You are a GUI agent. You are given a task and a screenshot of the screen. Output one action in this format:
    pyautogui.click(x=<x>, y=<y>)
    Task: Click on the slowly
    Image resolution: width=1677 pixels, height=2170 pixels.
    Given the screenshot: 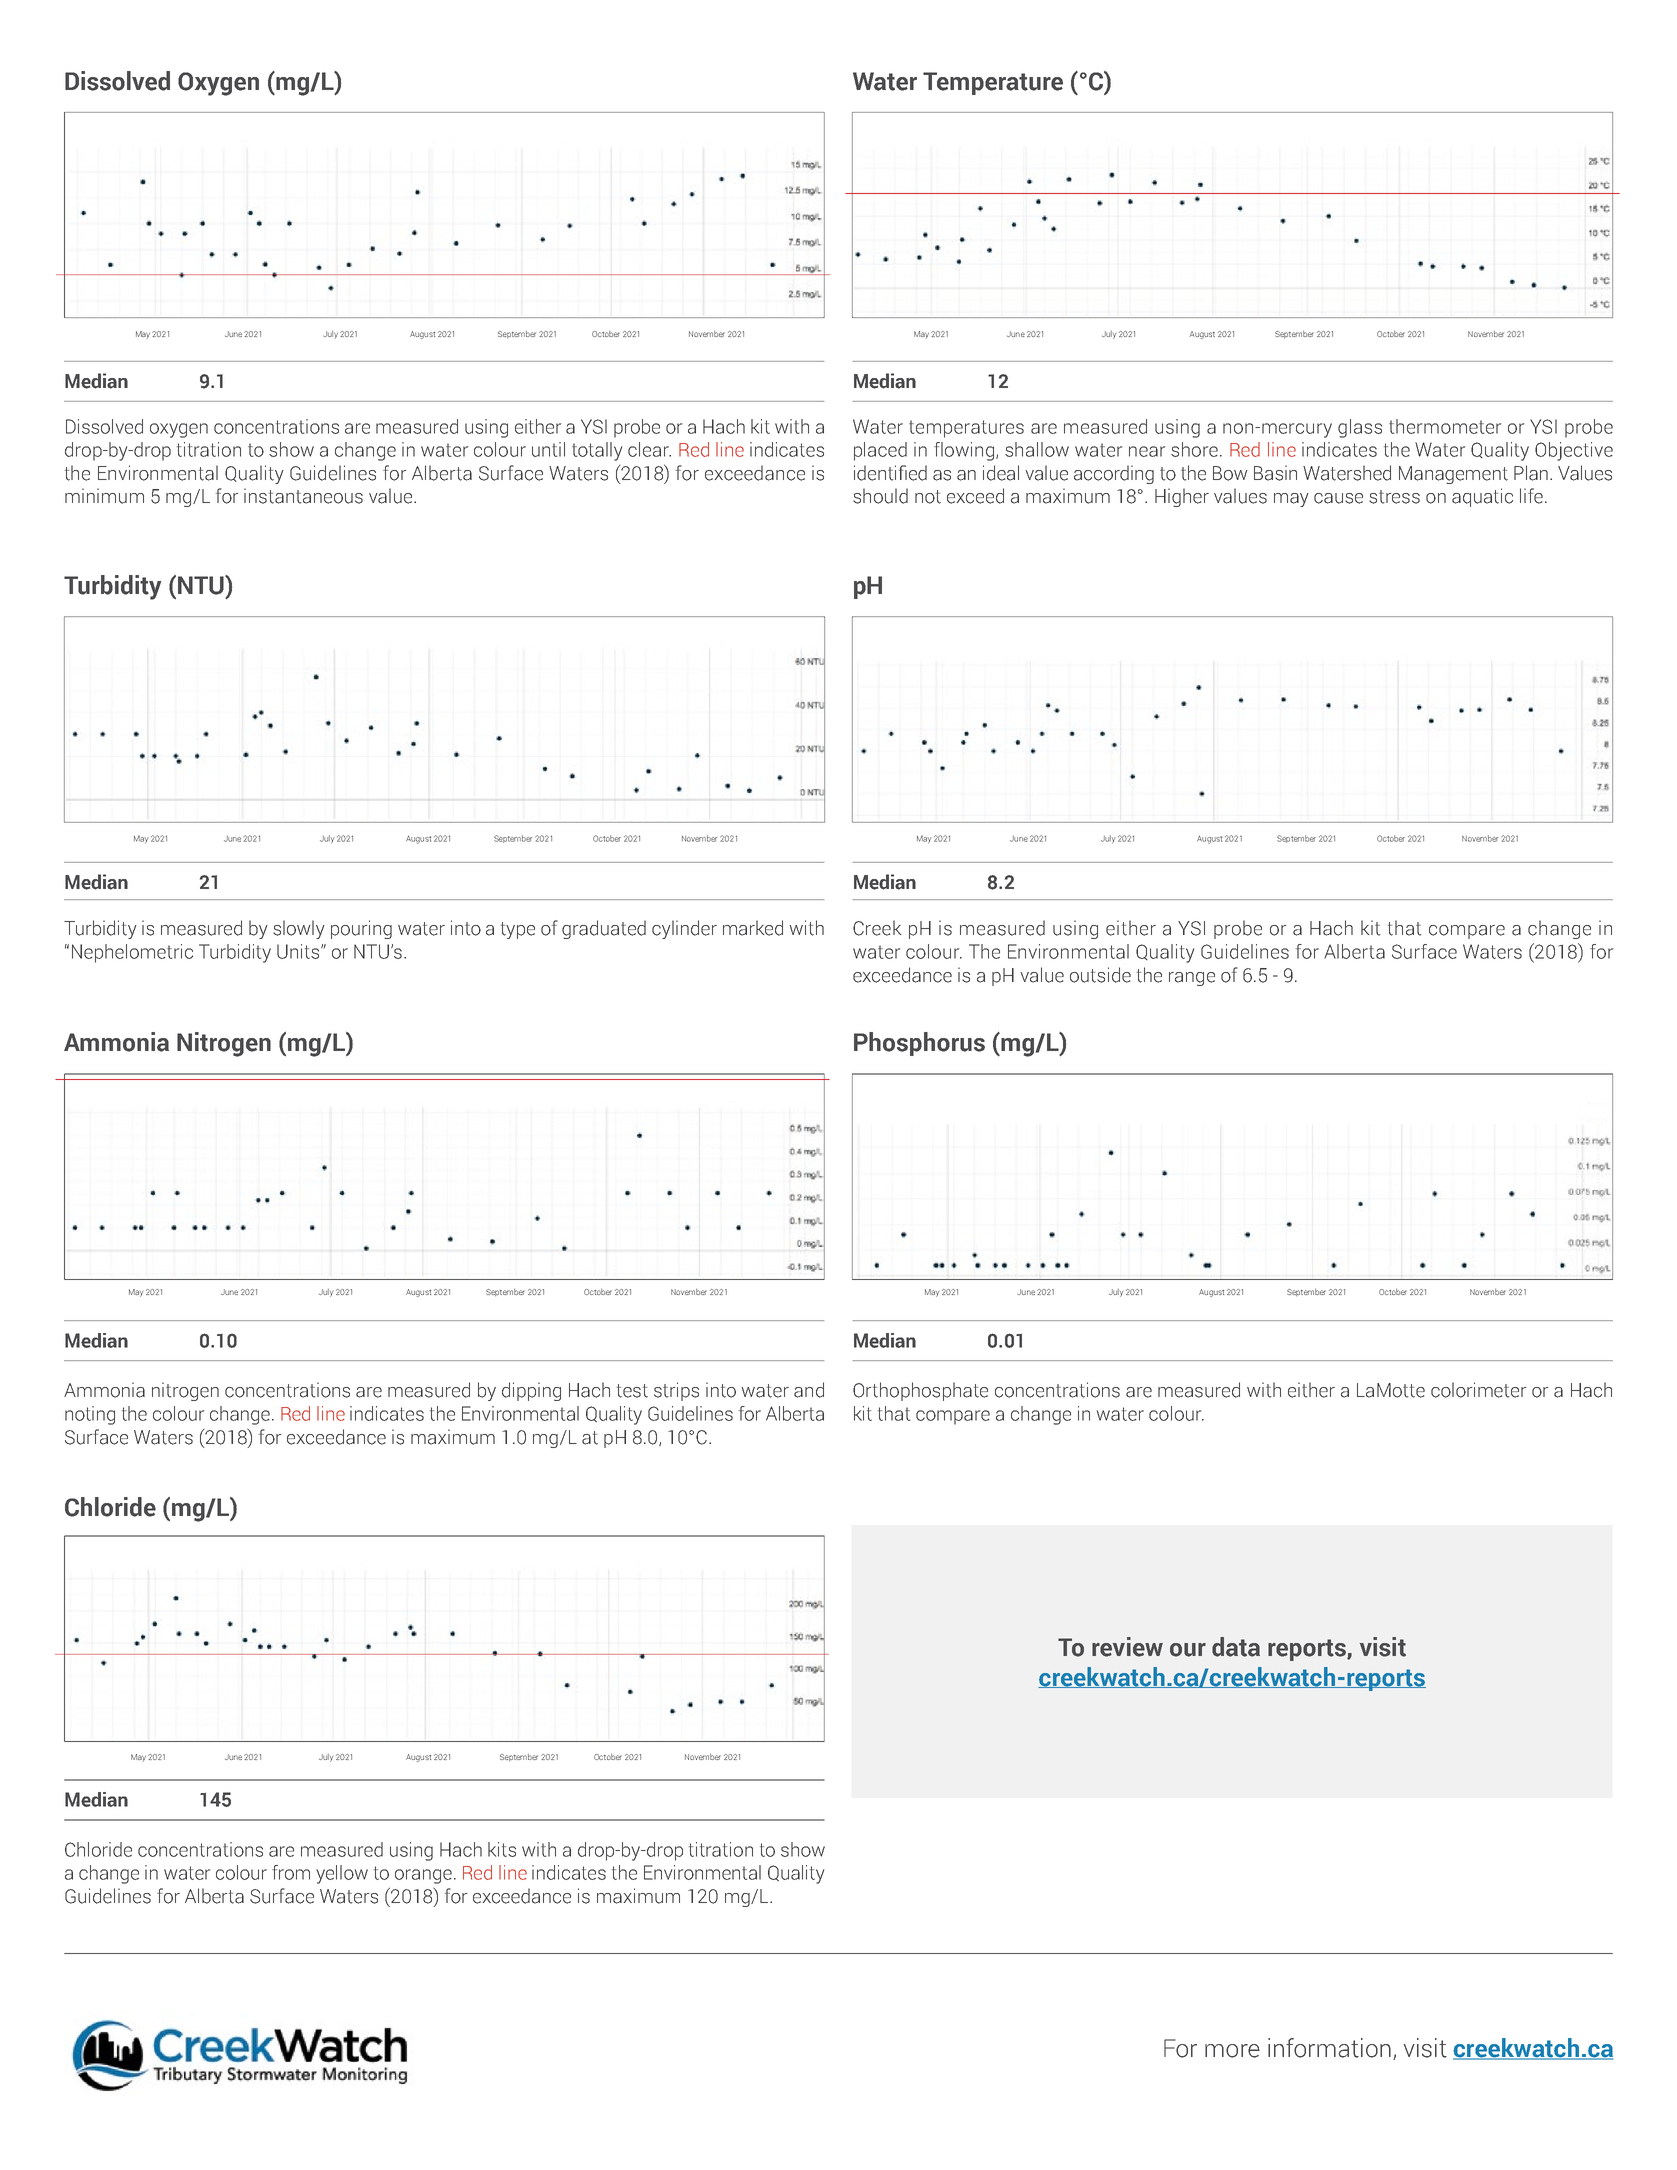 What is the action you would take?
    pyautogui.click(x=299, y=929)
